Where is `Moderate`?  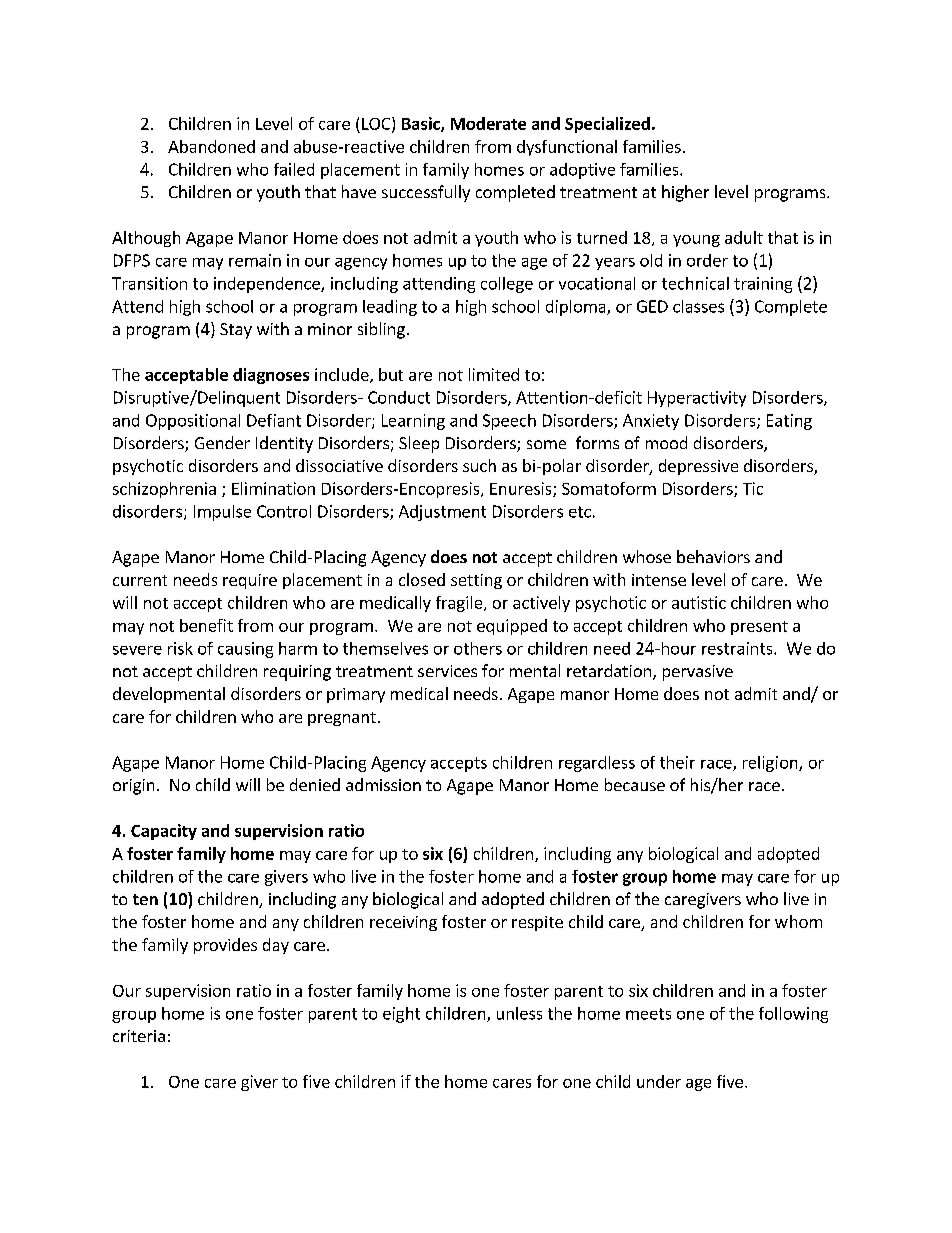 Moderate is located at coordinates (488, 123).
